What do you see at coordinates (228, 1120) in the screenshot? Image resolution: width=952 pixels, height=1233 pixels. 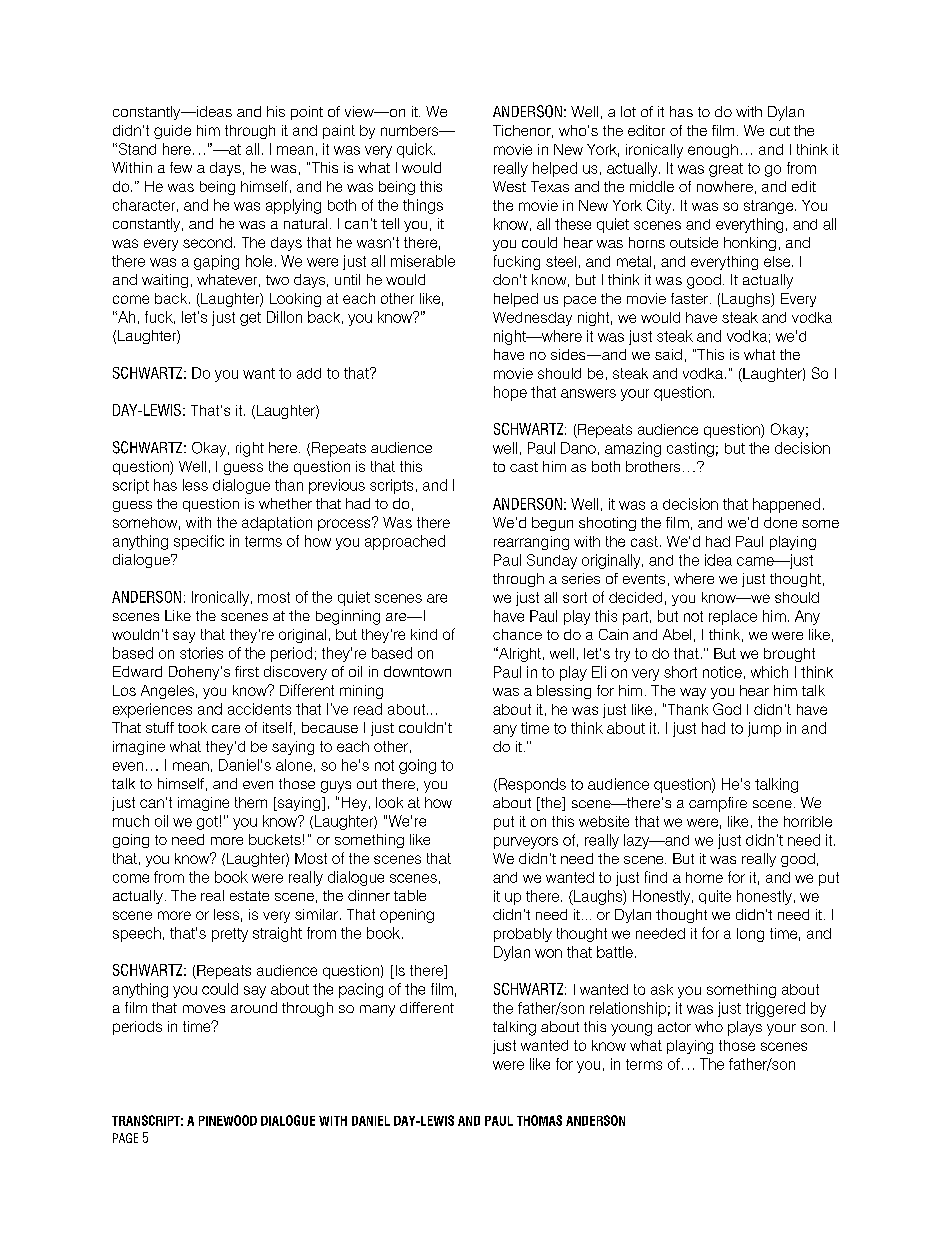 I see `PINEWOOD` at bounding box center [228, 1120].
